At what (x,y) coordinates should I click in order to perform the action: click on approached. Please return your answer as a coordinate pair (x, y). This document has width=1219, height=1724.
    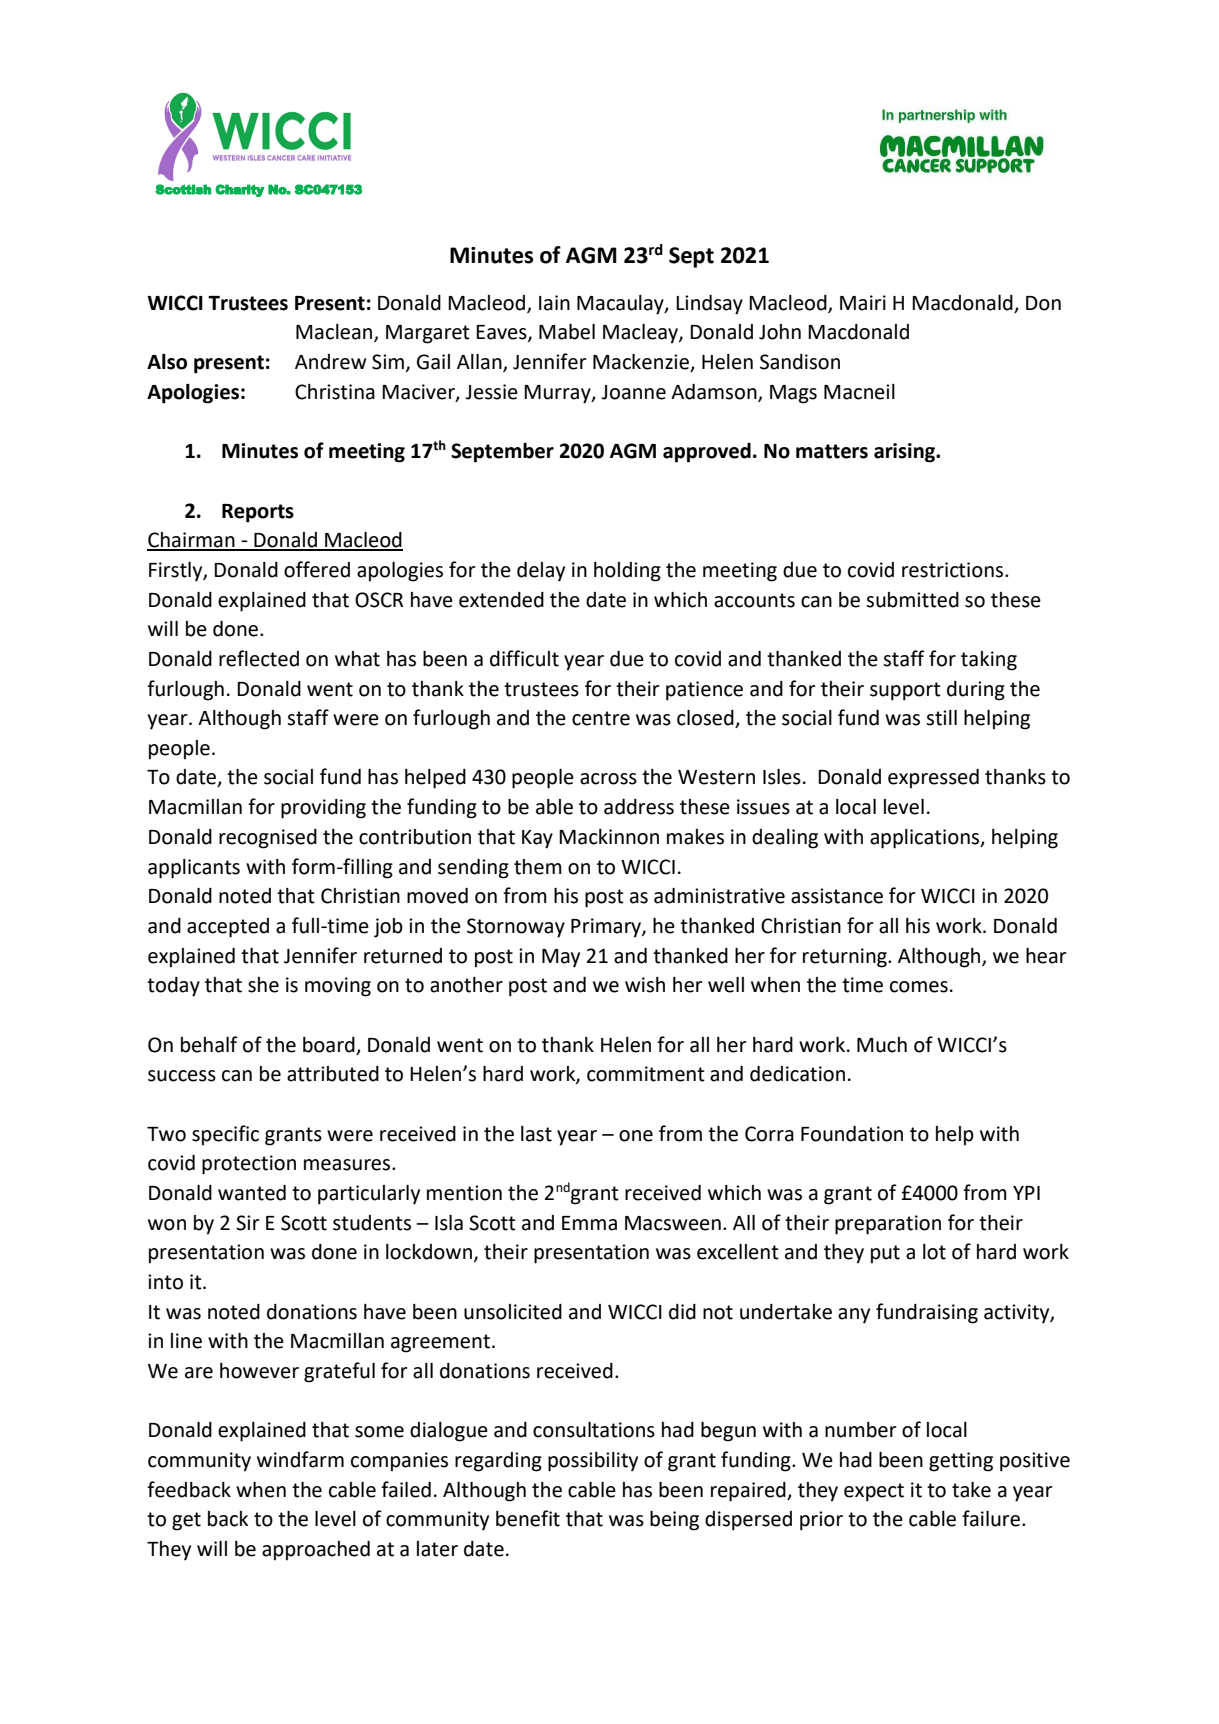
    Looking at the image, I should click on (316, 1551).
